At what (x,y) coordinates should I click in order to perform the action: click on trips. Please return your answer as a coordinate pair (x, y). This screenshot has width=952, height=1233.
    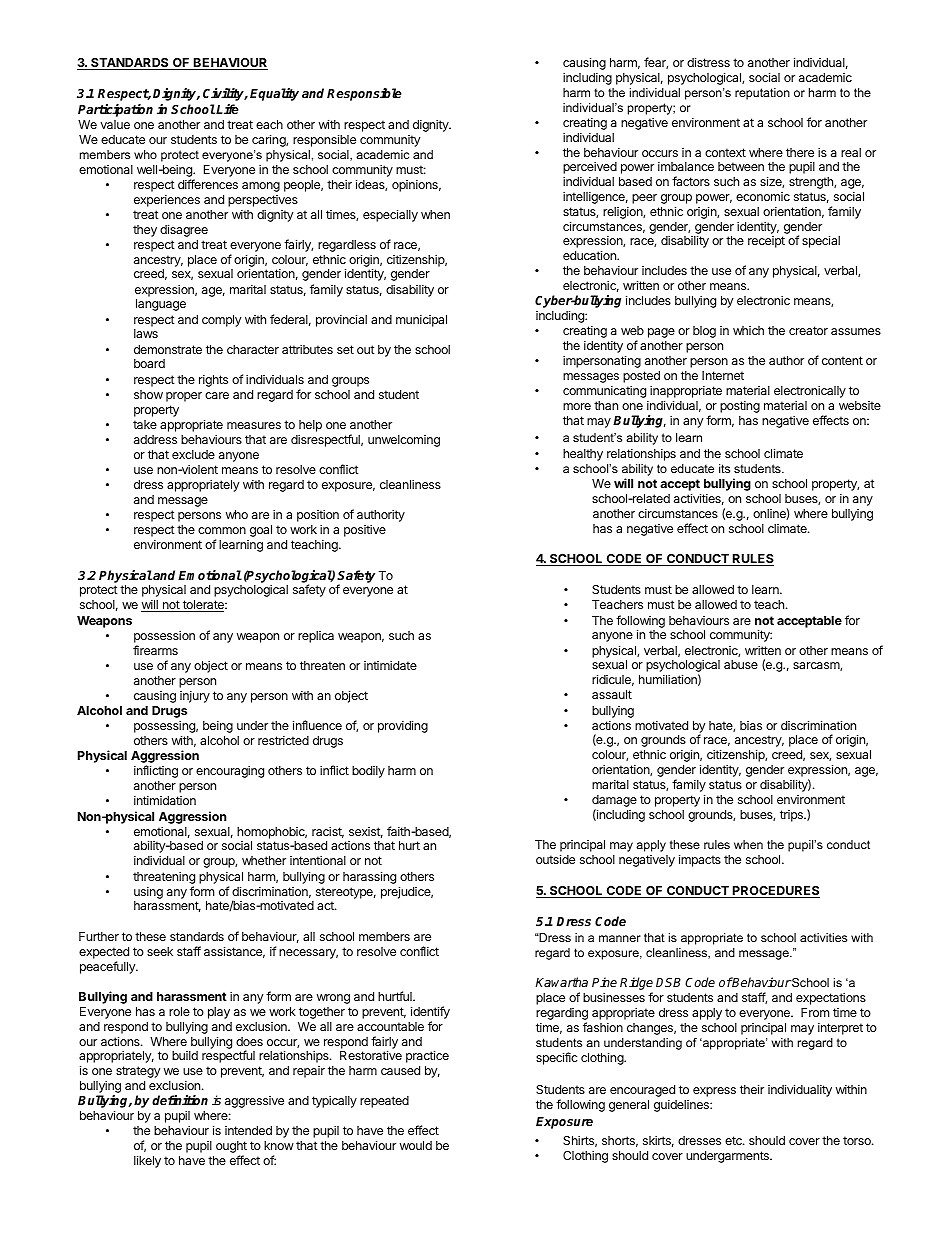
    Looking at the image, I should click on (792, 816).
